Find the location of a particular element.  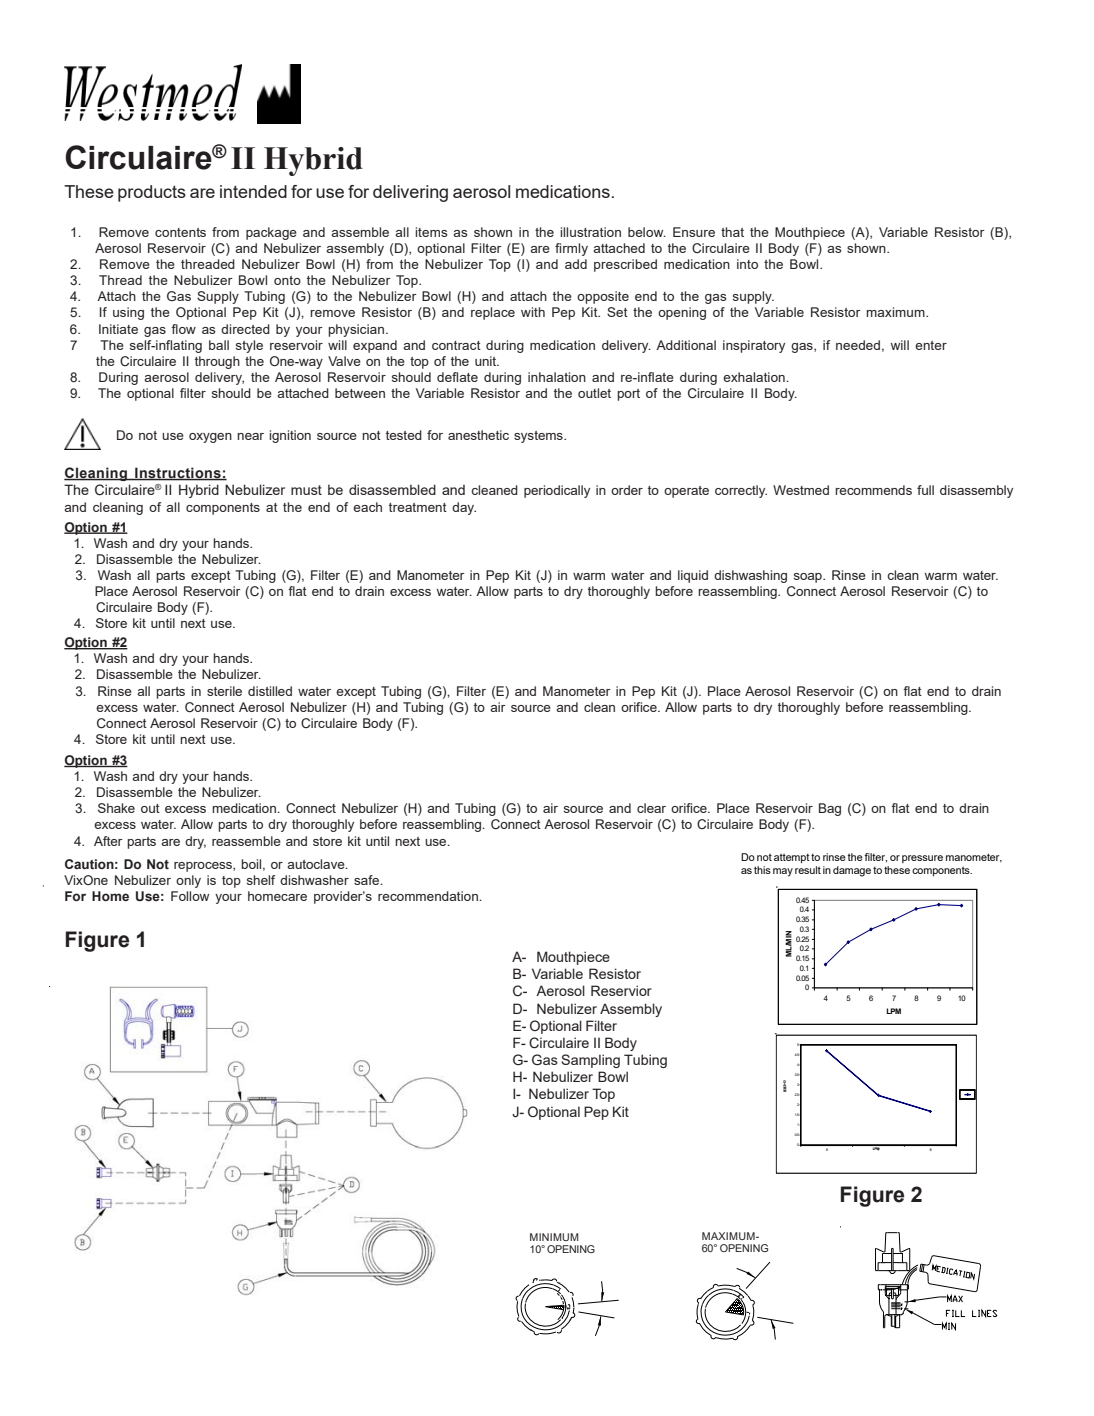

Sampling is located at coordinates (590, 1061).
